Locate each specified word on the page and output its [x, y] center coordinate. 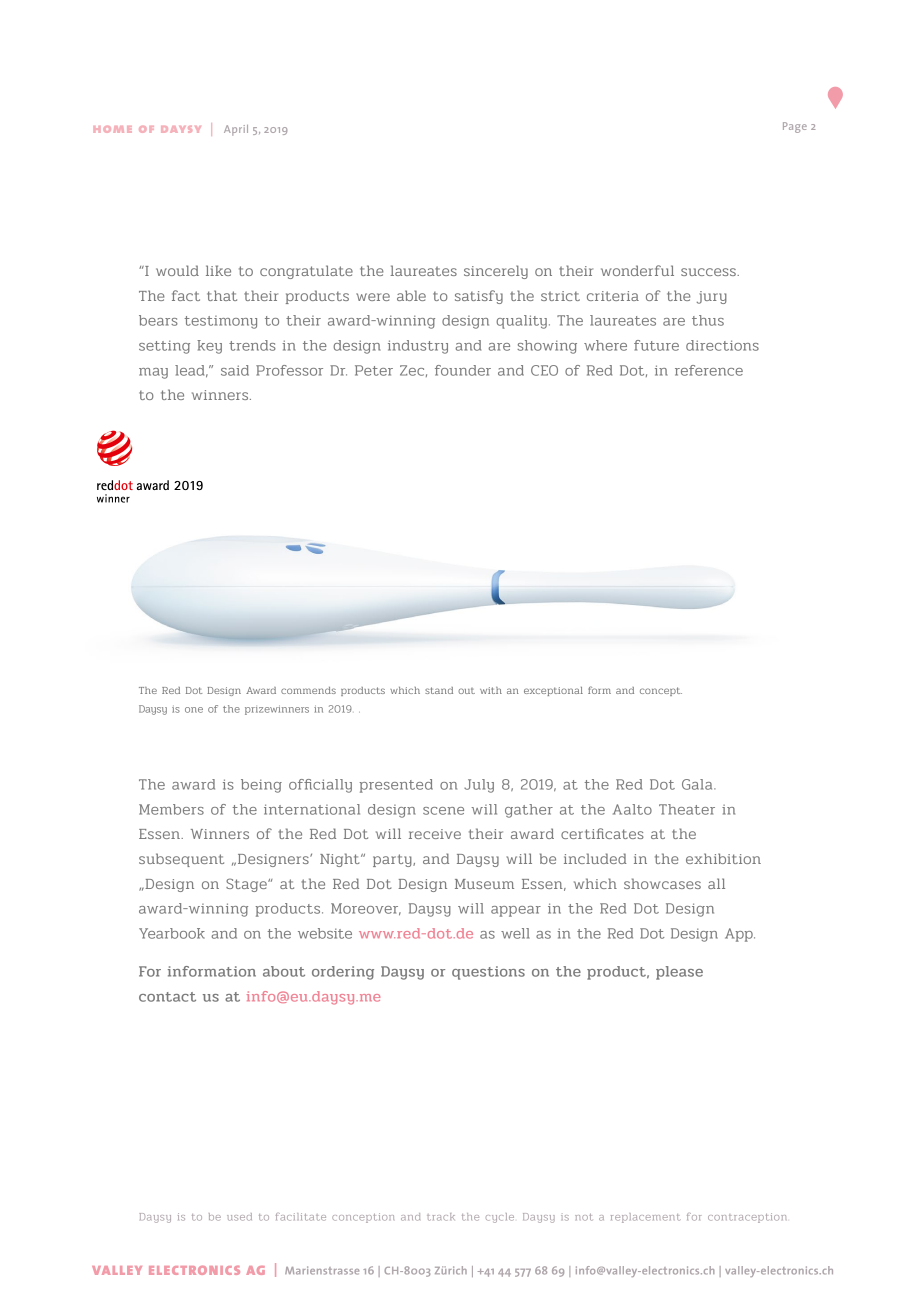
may [153, 373]
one [194, 710]
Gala [698, 784]
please [679, 973]
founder [463, 370]
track [441, 1217]
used [239, 1217]
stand [439, 690]
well [515, 933]
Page [795, 127]
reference [709, 370]
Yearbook [172, 933]
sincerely [496, 272]
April [236, 130]
